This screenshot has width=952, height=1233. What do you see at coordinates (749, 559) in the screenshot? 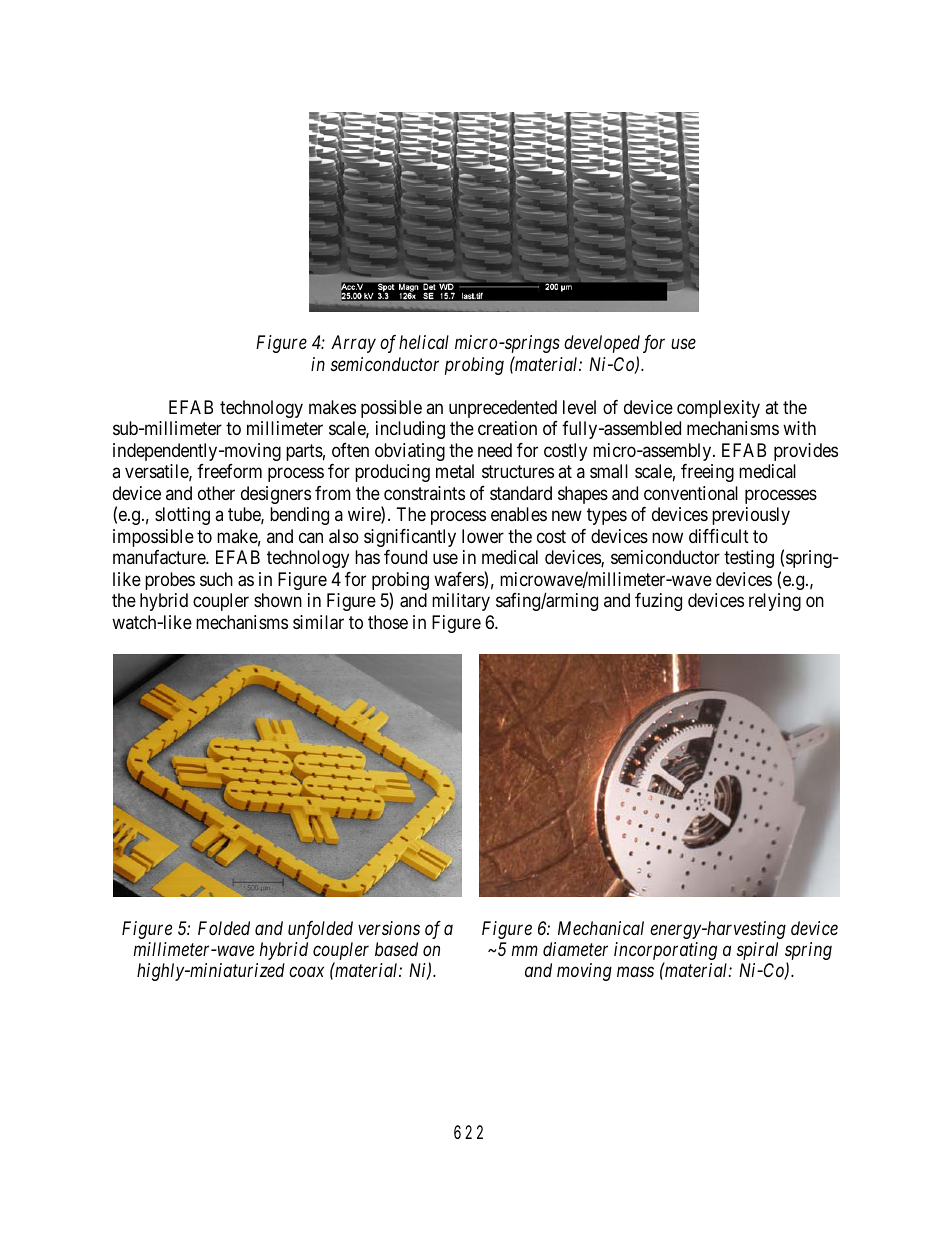
I see `testing` at bounding box center [749, 559].
